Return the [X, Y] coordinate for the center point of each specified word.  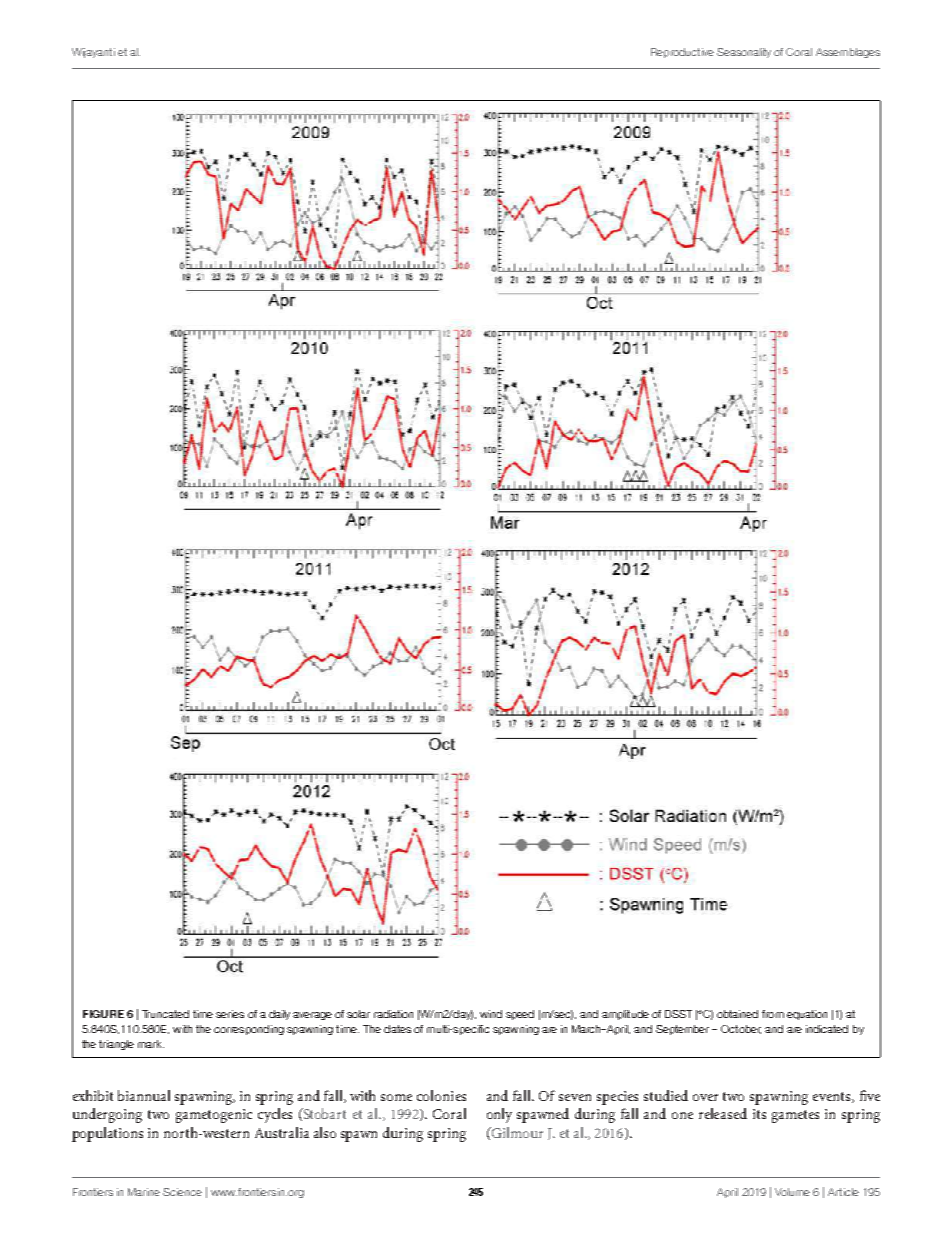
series [230, 1014]
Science [182, 1192]
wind [491, 1014]
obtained [737, 1014]
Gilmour [516, 1133]
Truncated [165, 1014]
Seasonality [744, 53]
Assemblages [848, 53]
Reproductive [682, 53]
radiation [393, 1014]
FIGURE [103, 1014]
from [773, 1014]
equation [807, 1015]
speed [520, 1015]
